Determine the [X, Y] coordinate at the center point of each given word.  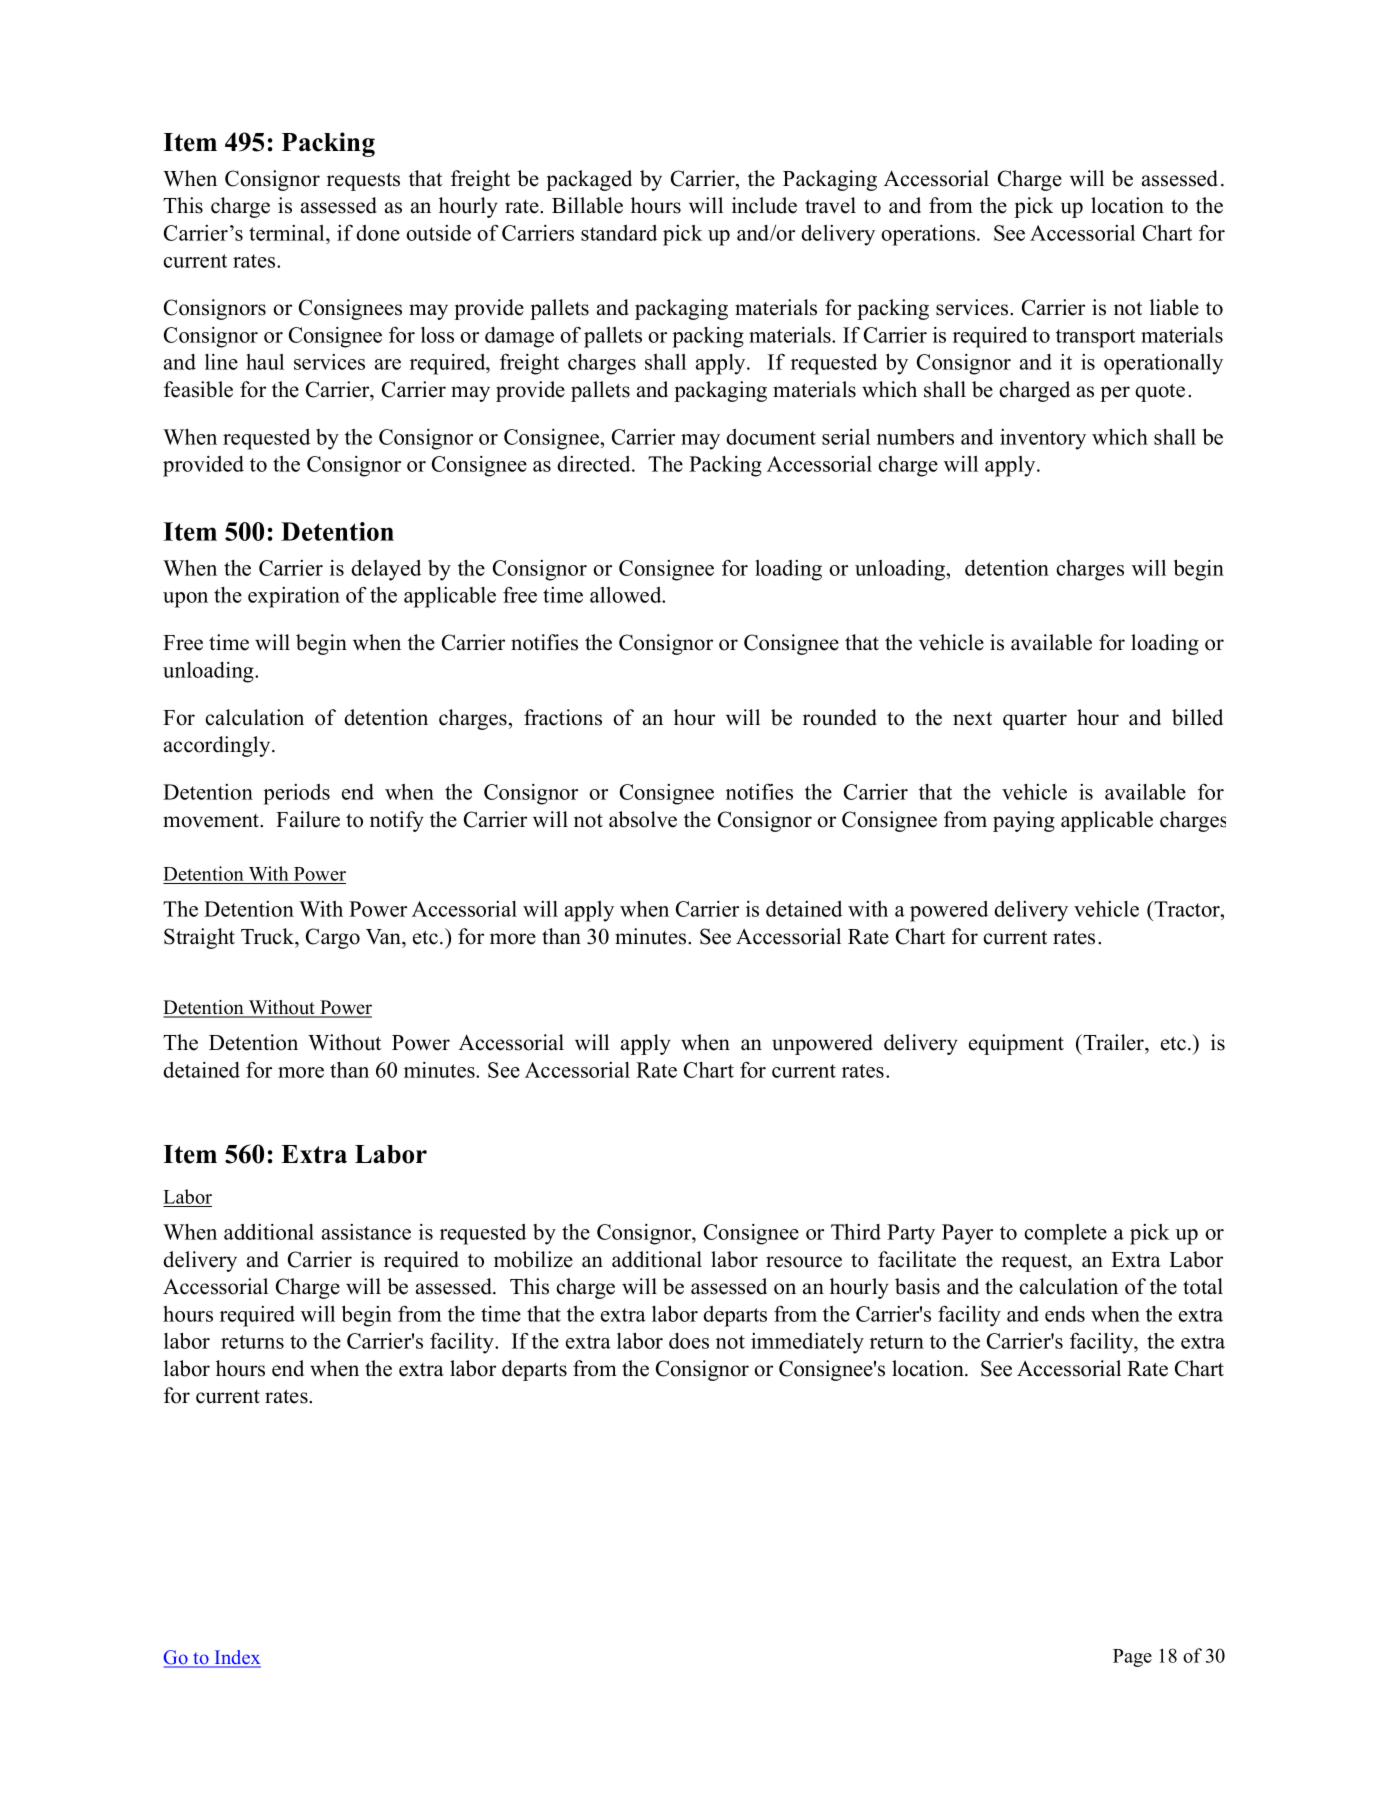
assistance [366, 1232]
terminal [288, 233]
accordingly [218, 746]
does [689, 1341]
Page [1132, 1658]
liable [1174, 307]
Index [237, 1658]
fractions [563, 717]
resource [804, 1262]
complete [1065, 1234]
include [764, 205]
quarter [1035, 721]
